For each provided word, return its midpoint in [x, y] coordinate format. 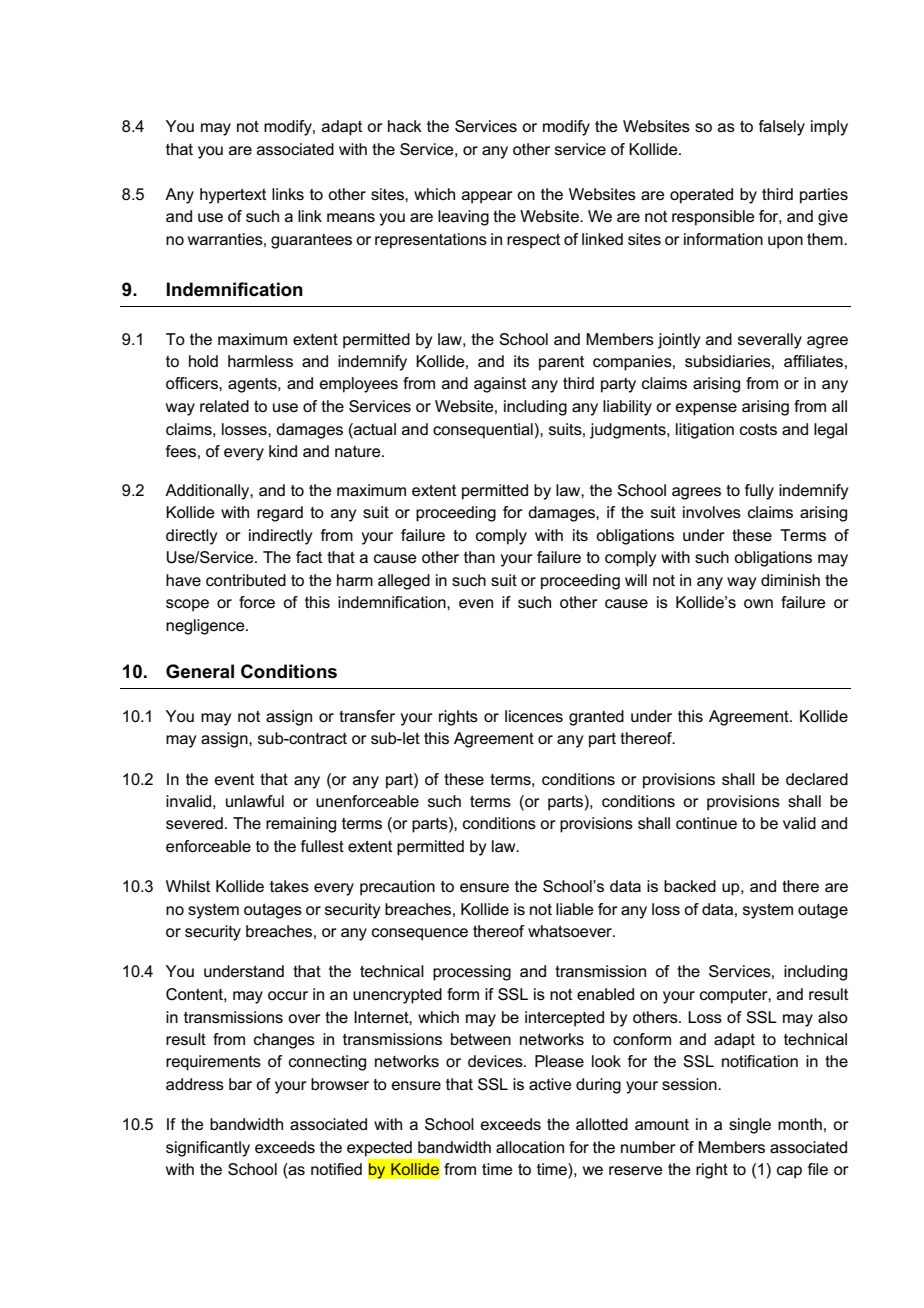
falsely [782, 128]
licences [534, 716]
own [758, 603]
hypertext [233, 196]
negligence [206, 627]
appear [487, 197]
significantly [208, 1149]
